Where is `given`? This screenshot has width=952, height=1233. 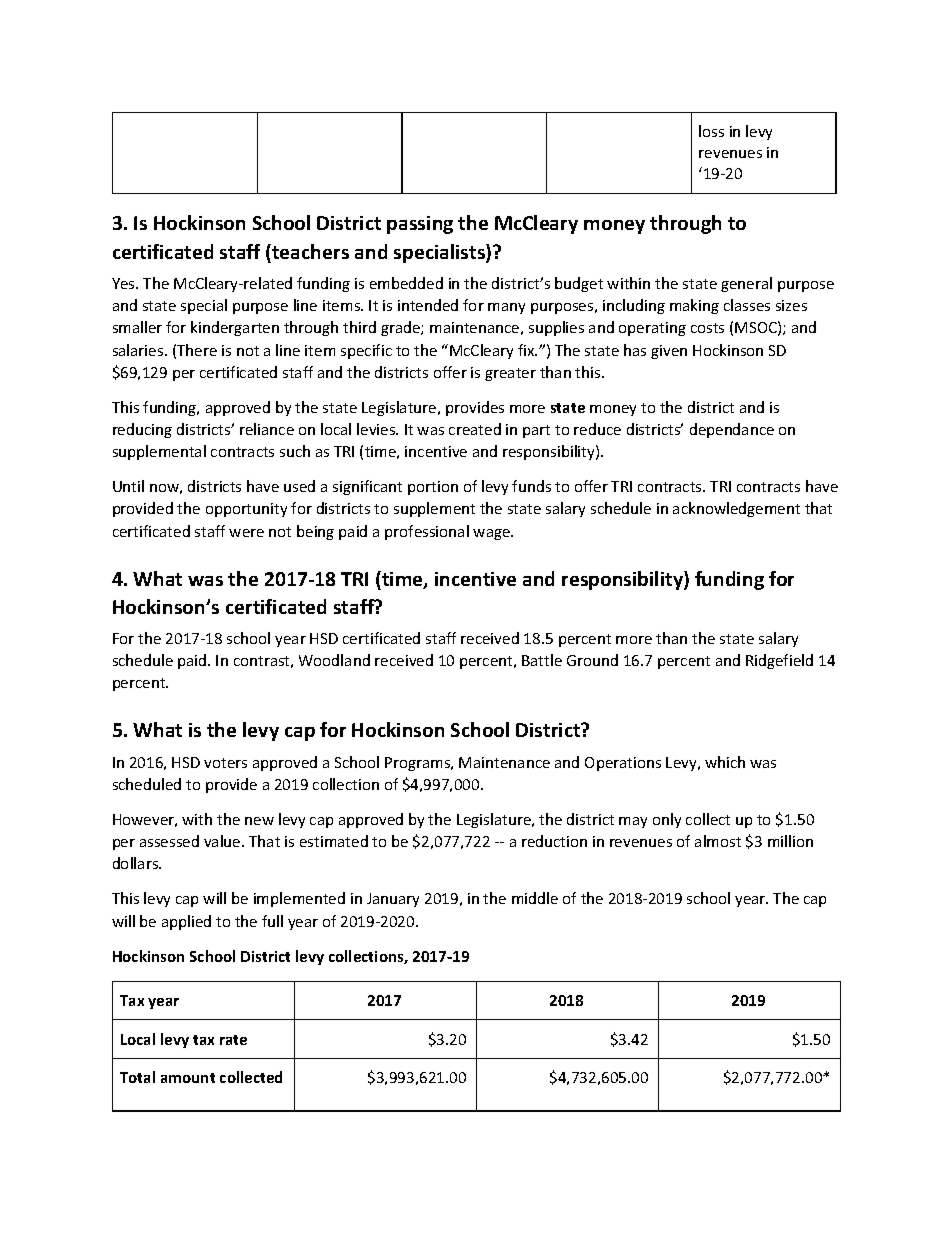
given is located at coordinates (669, 352).
